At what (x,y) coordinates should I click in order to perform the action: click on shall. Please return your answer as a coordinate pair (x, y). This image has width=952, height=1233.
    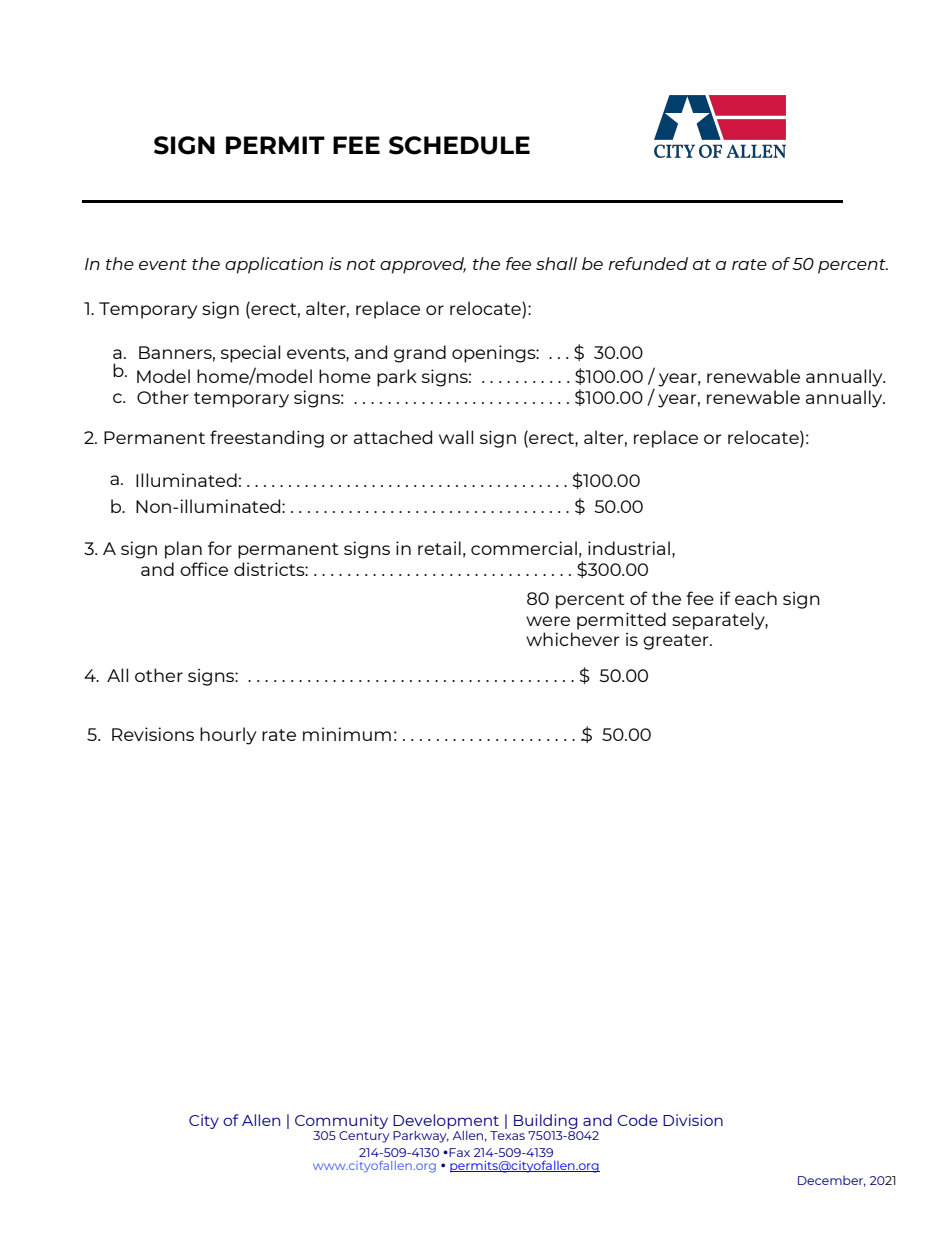
    Looking at the image, I should click on (556, 263).
